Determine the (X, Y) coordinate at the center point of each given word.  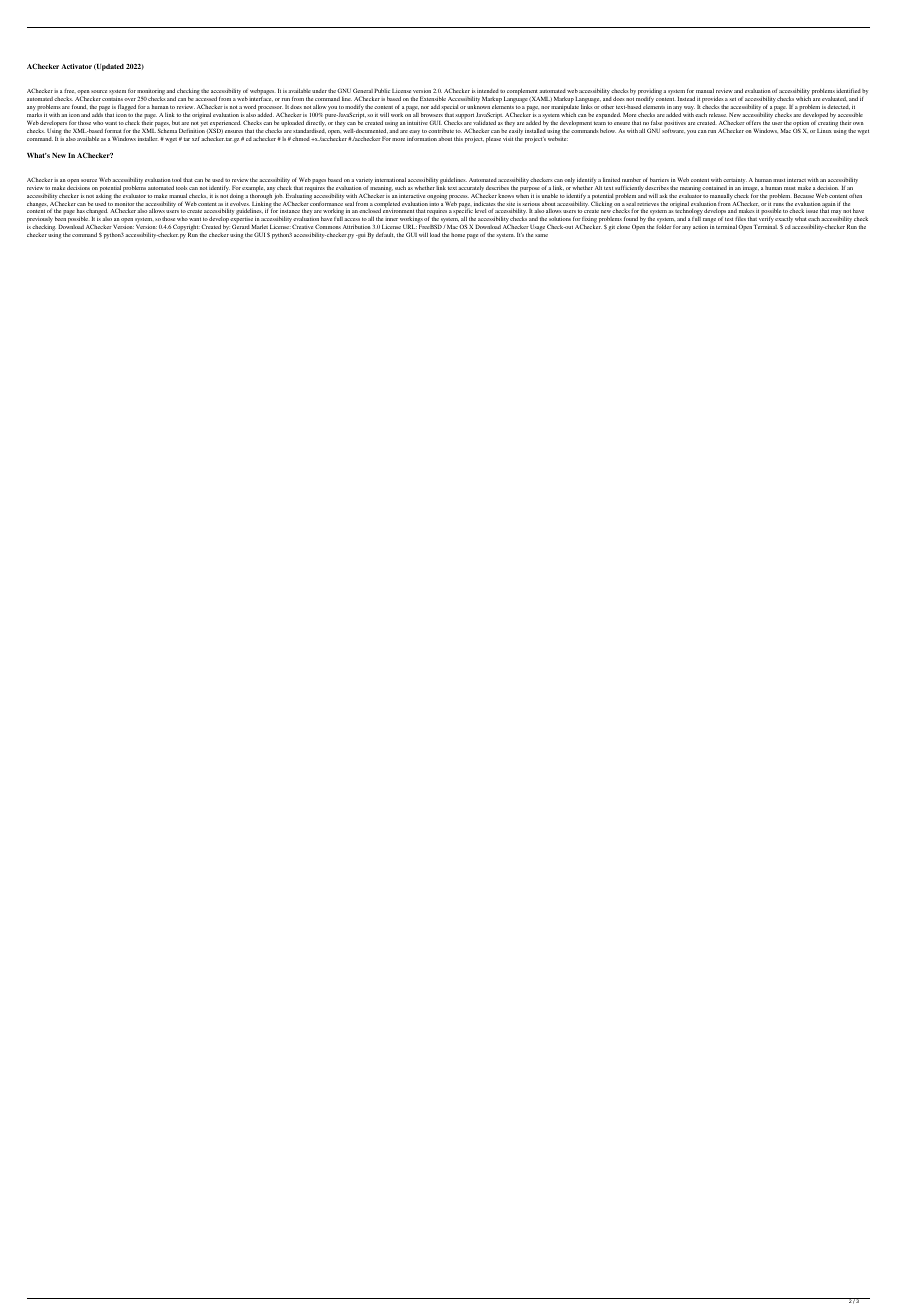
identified (848, 90)
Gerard (241, 226)
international (390, 180)
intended (488, 91)
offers (753, 122)
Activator (76, 66)
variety (364, 181)
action (700, 227)
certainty (735, 181)
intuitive (417, 123)
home (458, 235)
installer (148, 139)
